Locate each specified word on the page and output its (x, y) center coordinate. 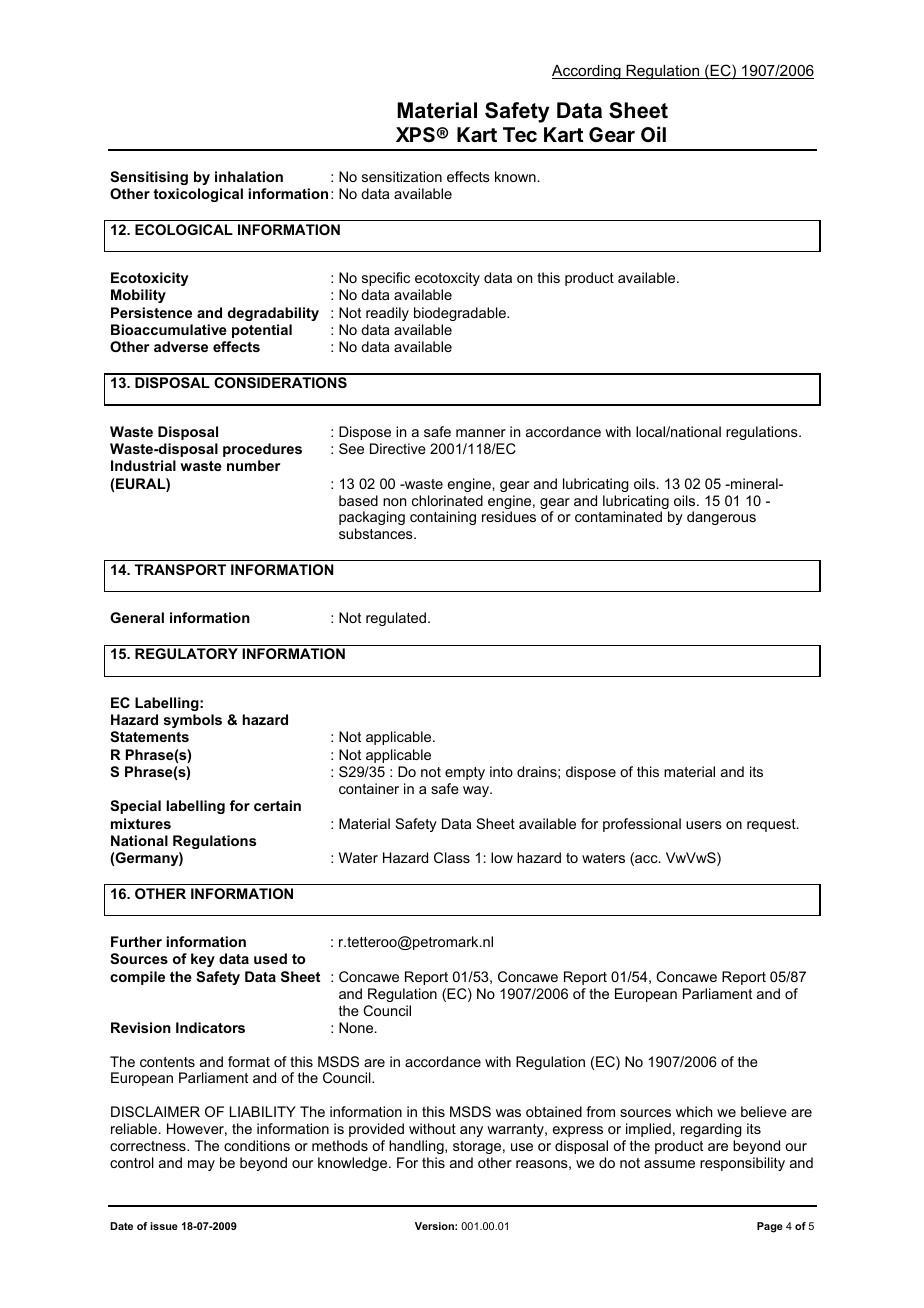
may (201, 1165)
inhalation (249, 176)
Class (452, 857)
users (704, 825)
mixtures (141, 823)
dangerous (721, 518)
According (587, 72)
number (253, 465)
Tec (520, 134)
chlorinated (447, 500)
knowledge (354, 1164)
